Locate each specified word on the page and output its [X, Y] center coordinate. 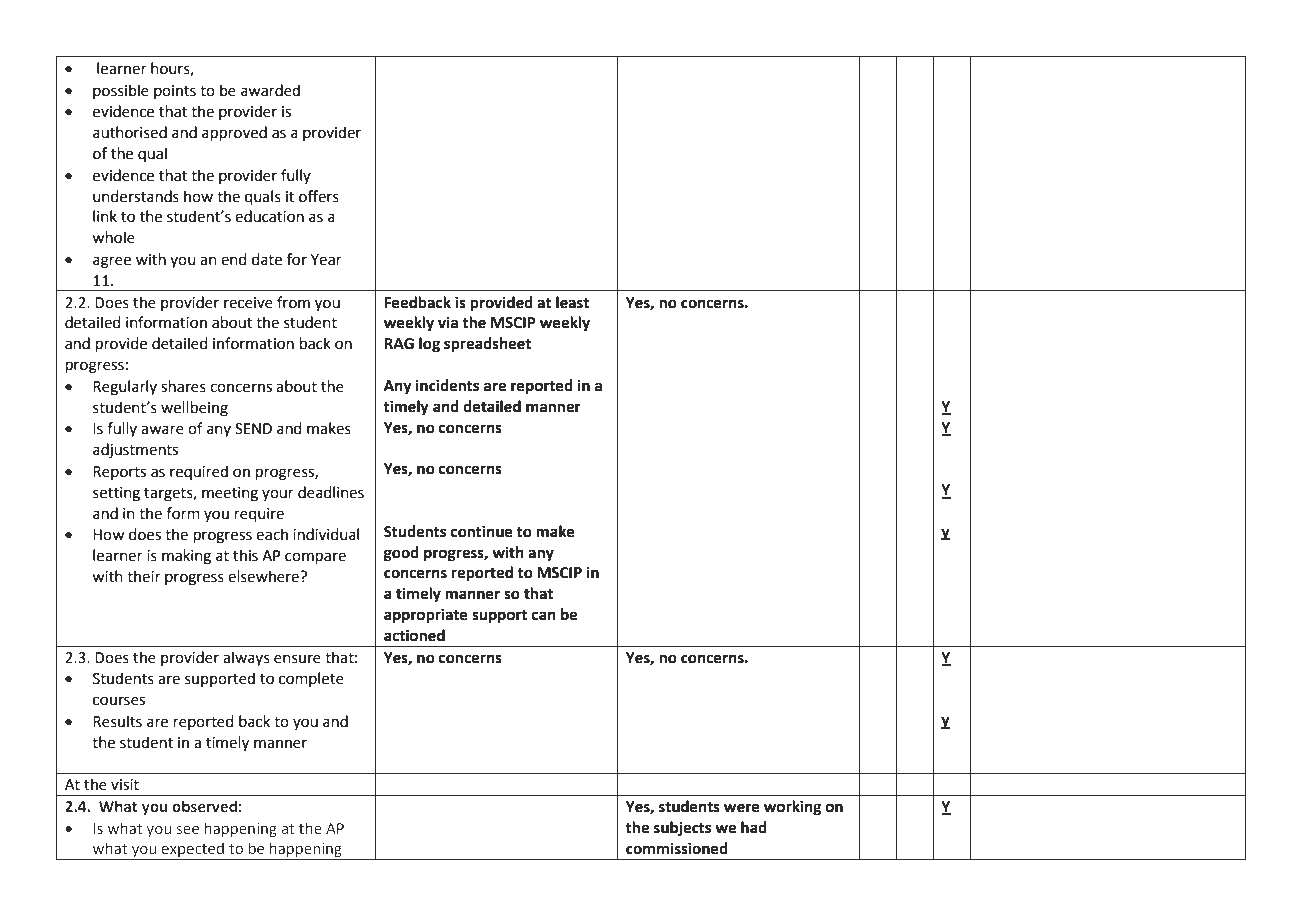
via [448, 322]
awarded [270, 90]
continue [482, 531]
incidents [447, 385]
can [544, 616]
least [572, 302]
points [175, 92]
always [246, 658]
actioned [414, 635]
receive [248, 303]
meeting [230, 494]
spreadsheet [487, 345]
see [188, 829]
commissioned [677, 848]
